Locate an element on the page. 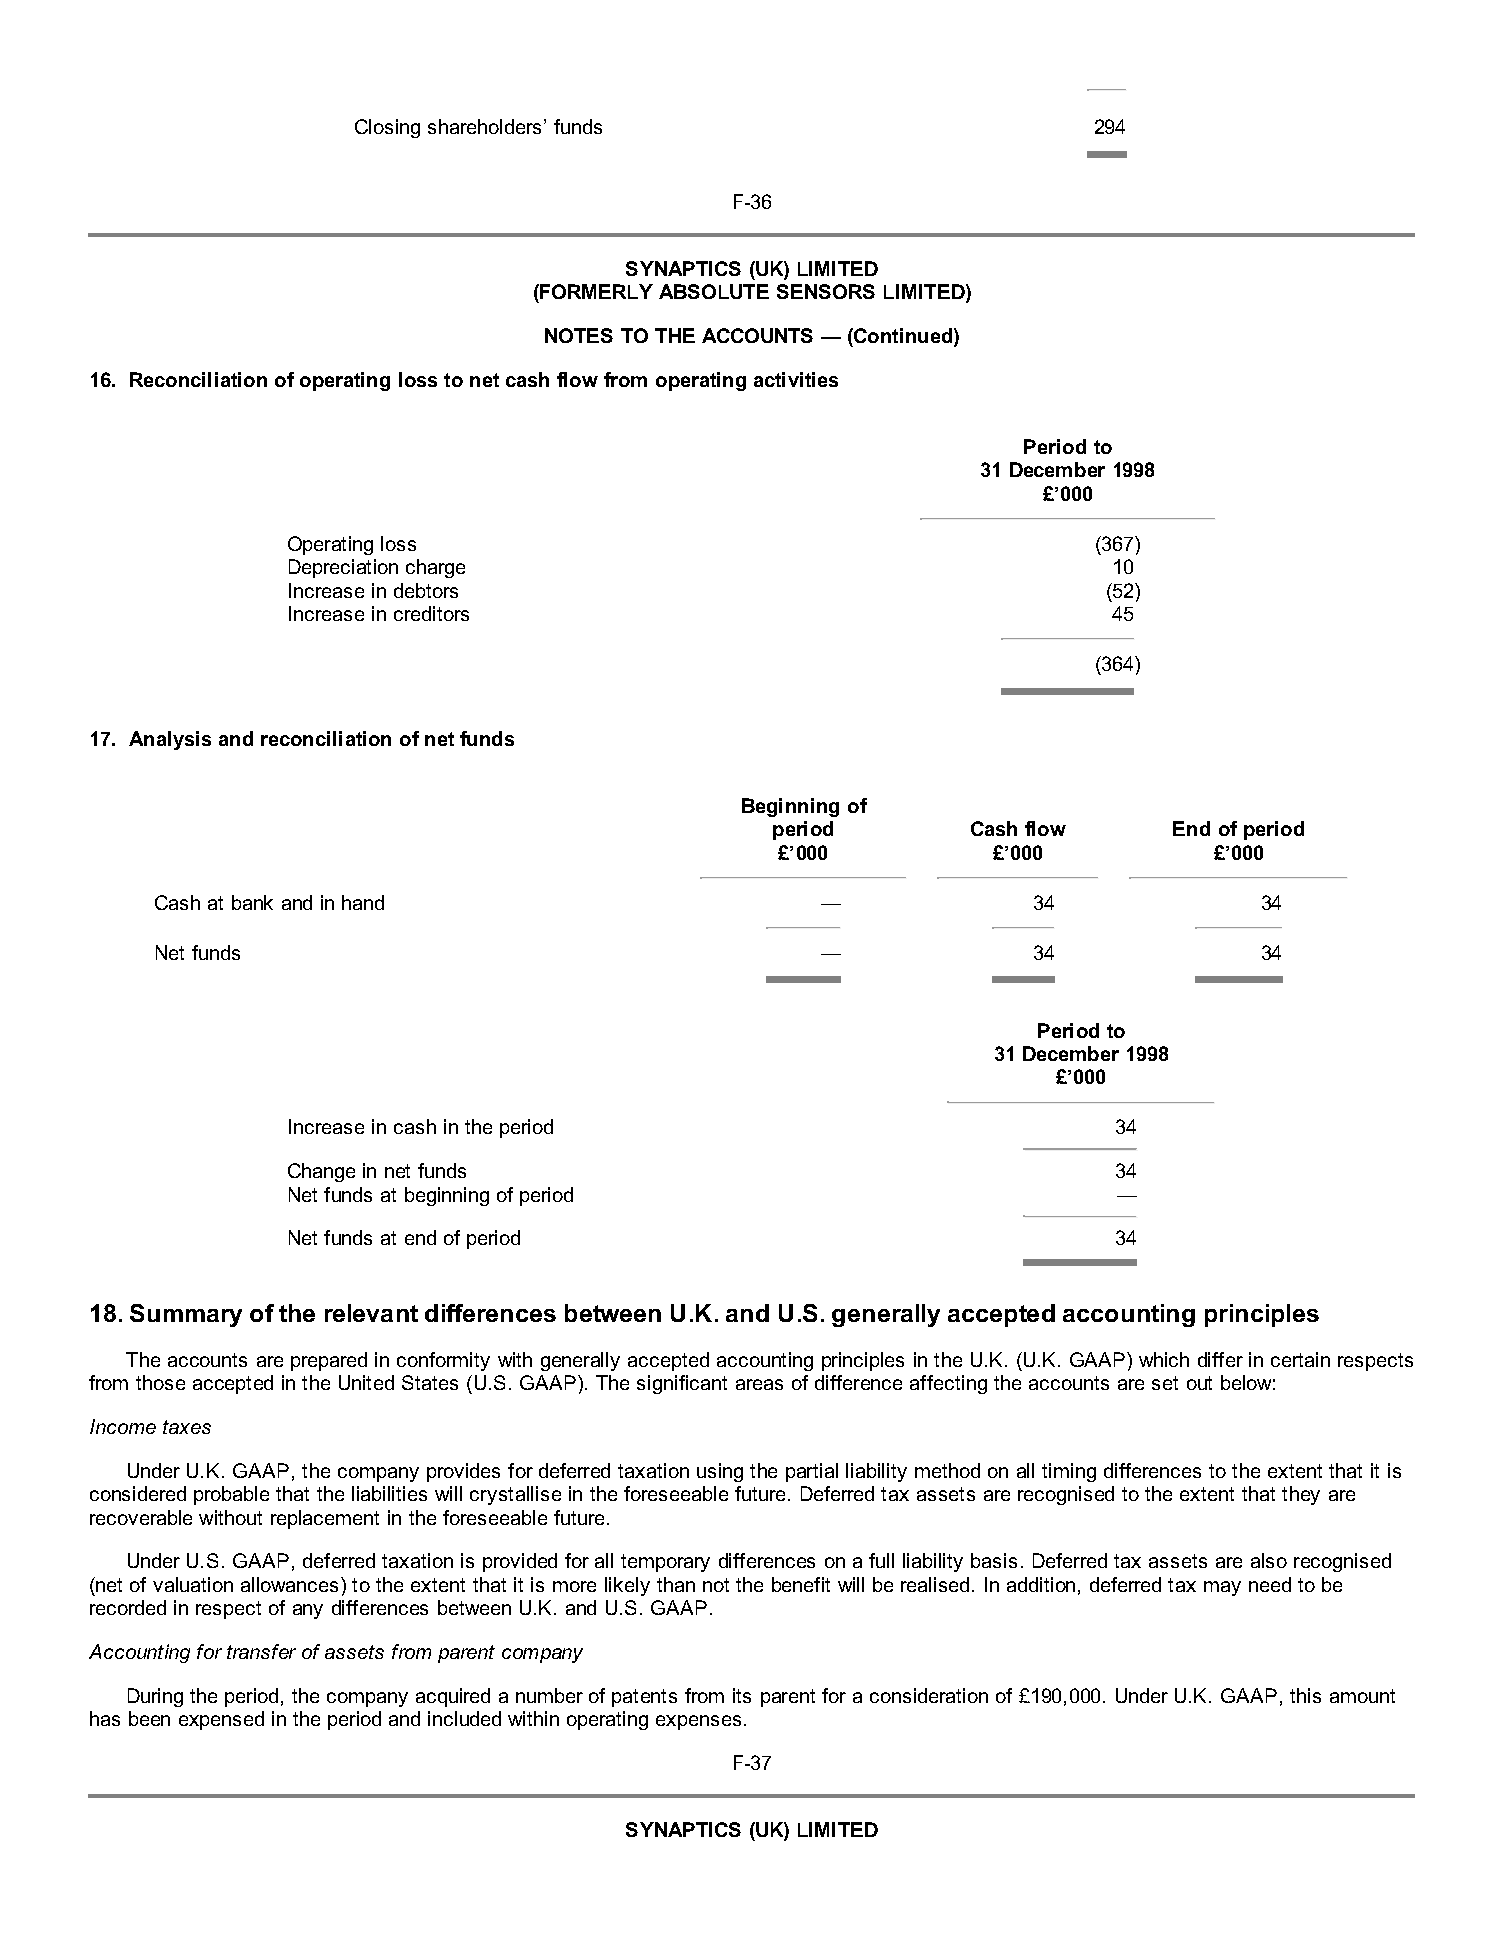 The height and width of the page is (1952, 1508). Closing is located at coordinates (387, 128).
